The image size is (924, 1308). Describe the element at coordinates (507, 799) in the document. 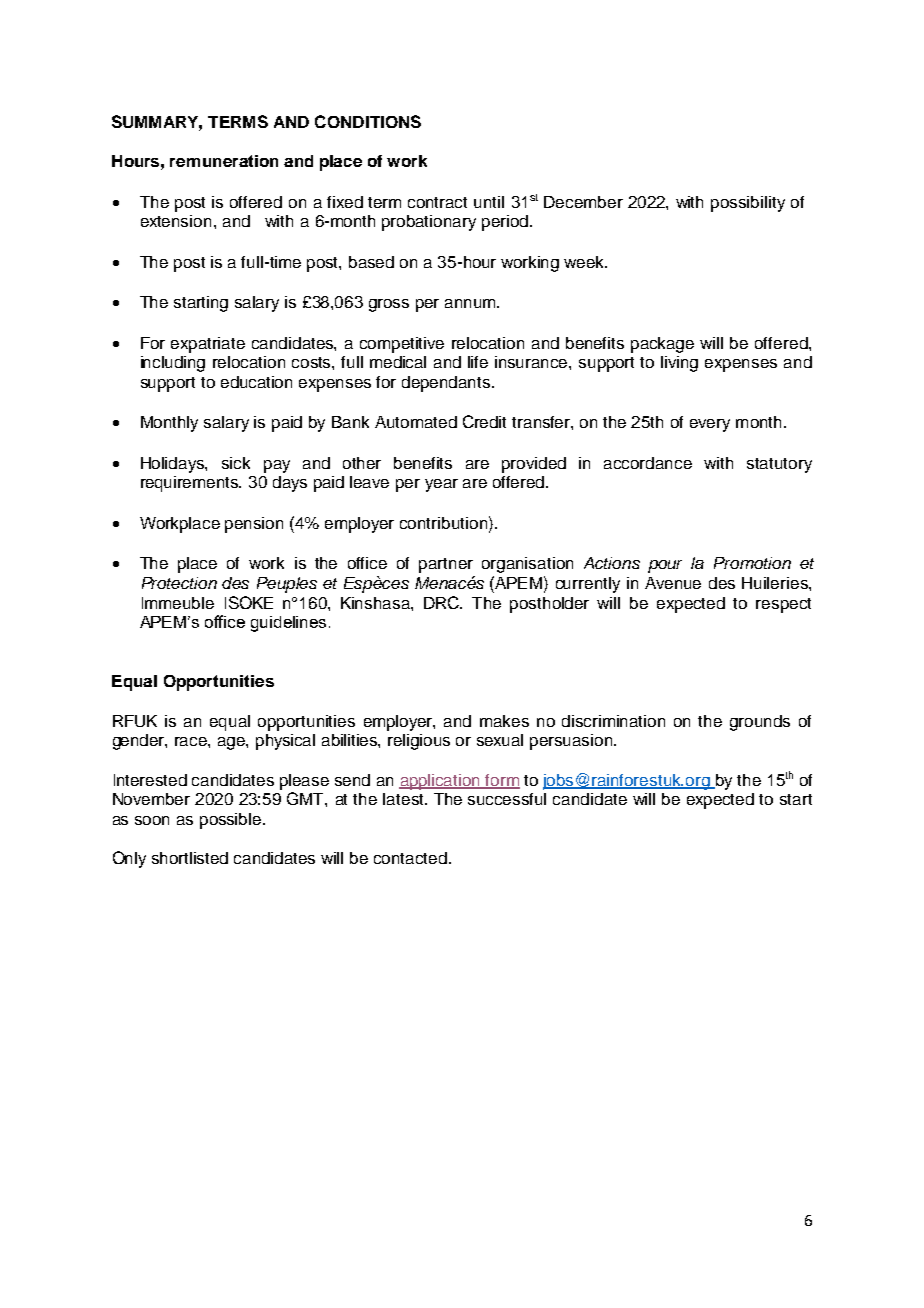

I see `successful` at that location.
